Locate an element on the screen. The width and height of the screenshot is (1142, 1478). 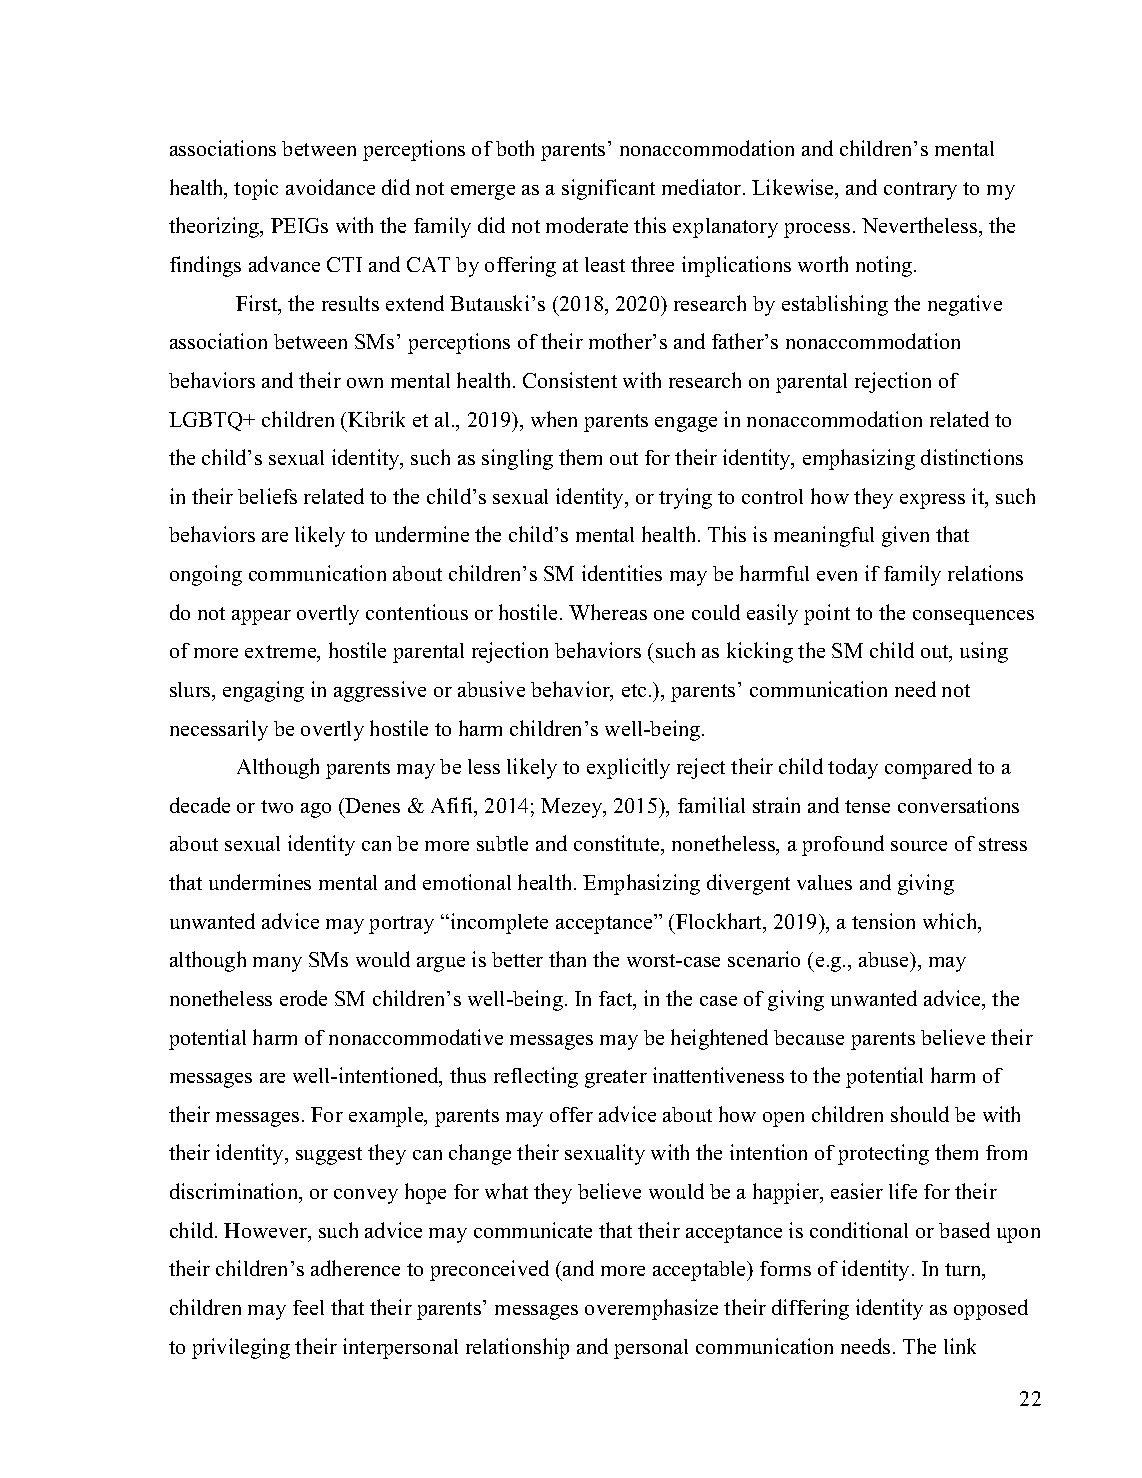
feel is located at coordinates (308, 1307).
